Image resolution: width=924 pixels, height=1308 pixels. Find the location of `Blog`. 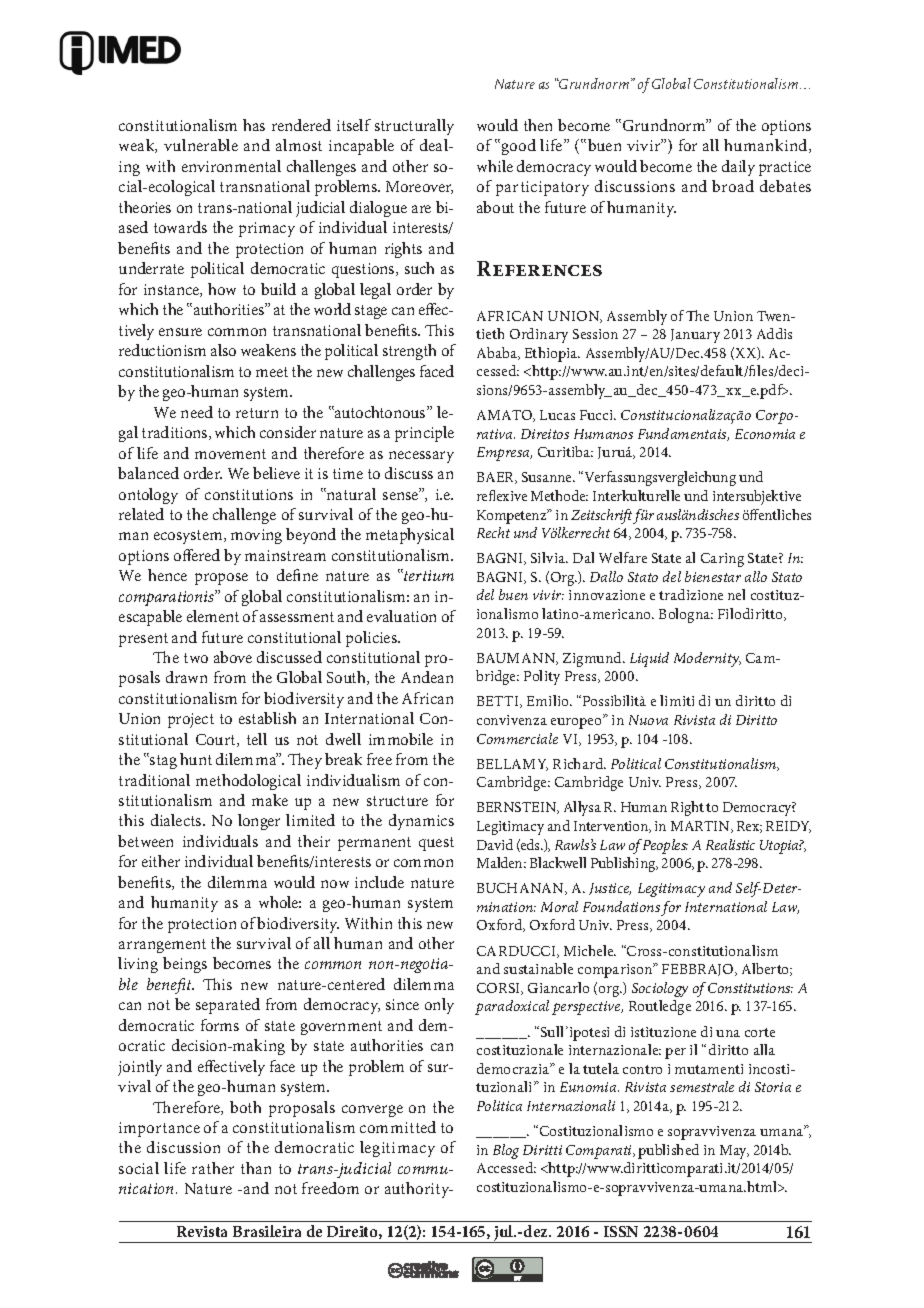

Blog is located at coordinates (506, 1151).
